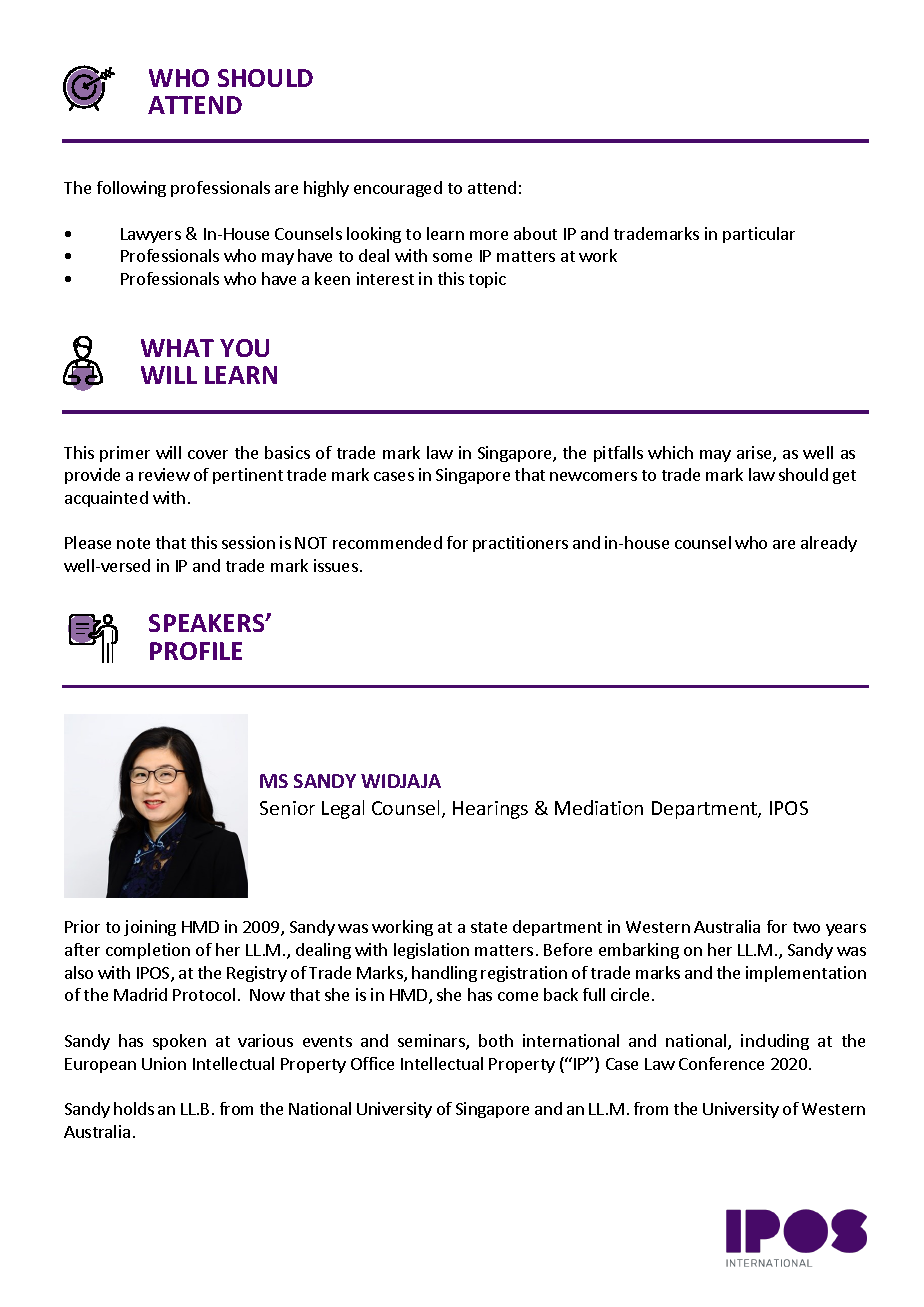 The height and width of the image is (1307, 924). I want to click on particular, so click(759, 235).
